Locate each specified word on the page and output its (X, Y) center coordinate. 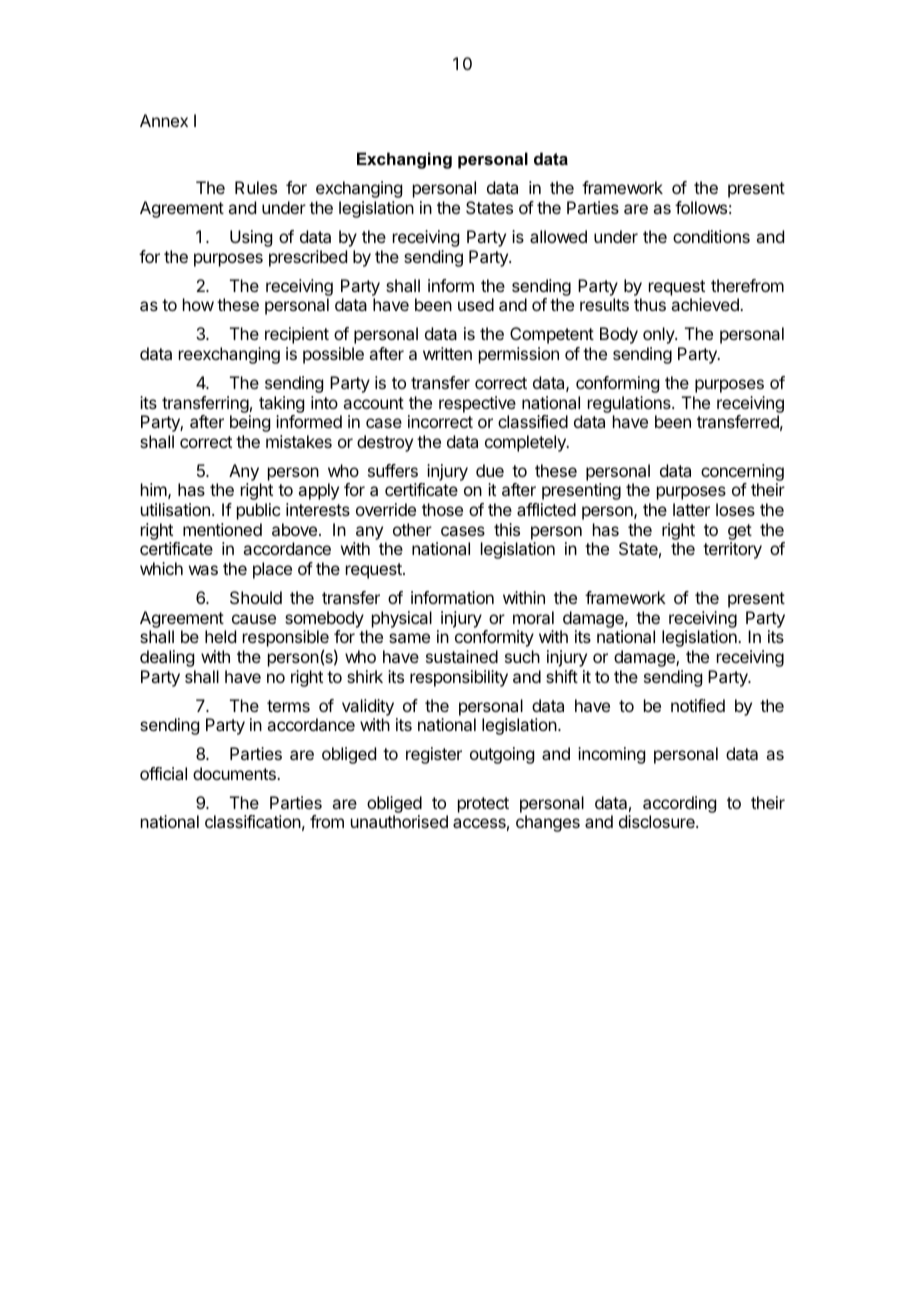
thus (650, 304)
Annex (164, 120)
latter (691, 509)
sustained (462, 656)
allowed (558, 236)
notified (698, 705)
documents (235, 773)
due (490, 470)
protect (483, 805)
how (198, 304)
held (220, 636)
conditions (711, 236)
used (476, 304)
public (258, 511)
